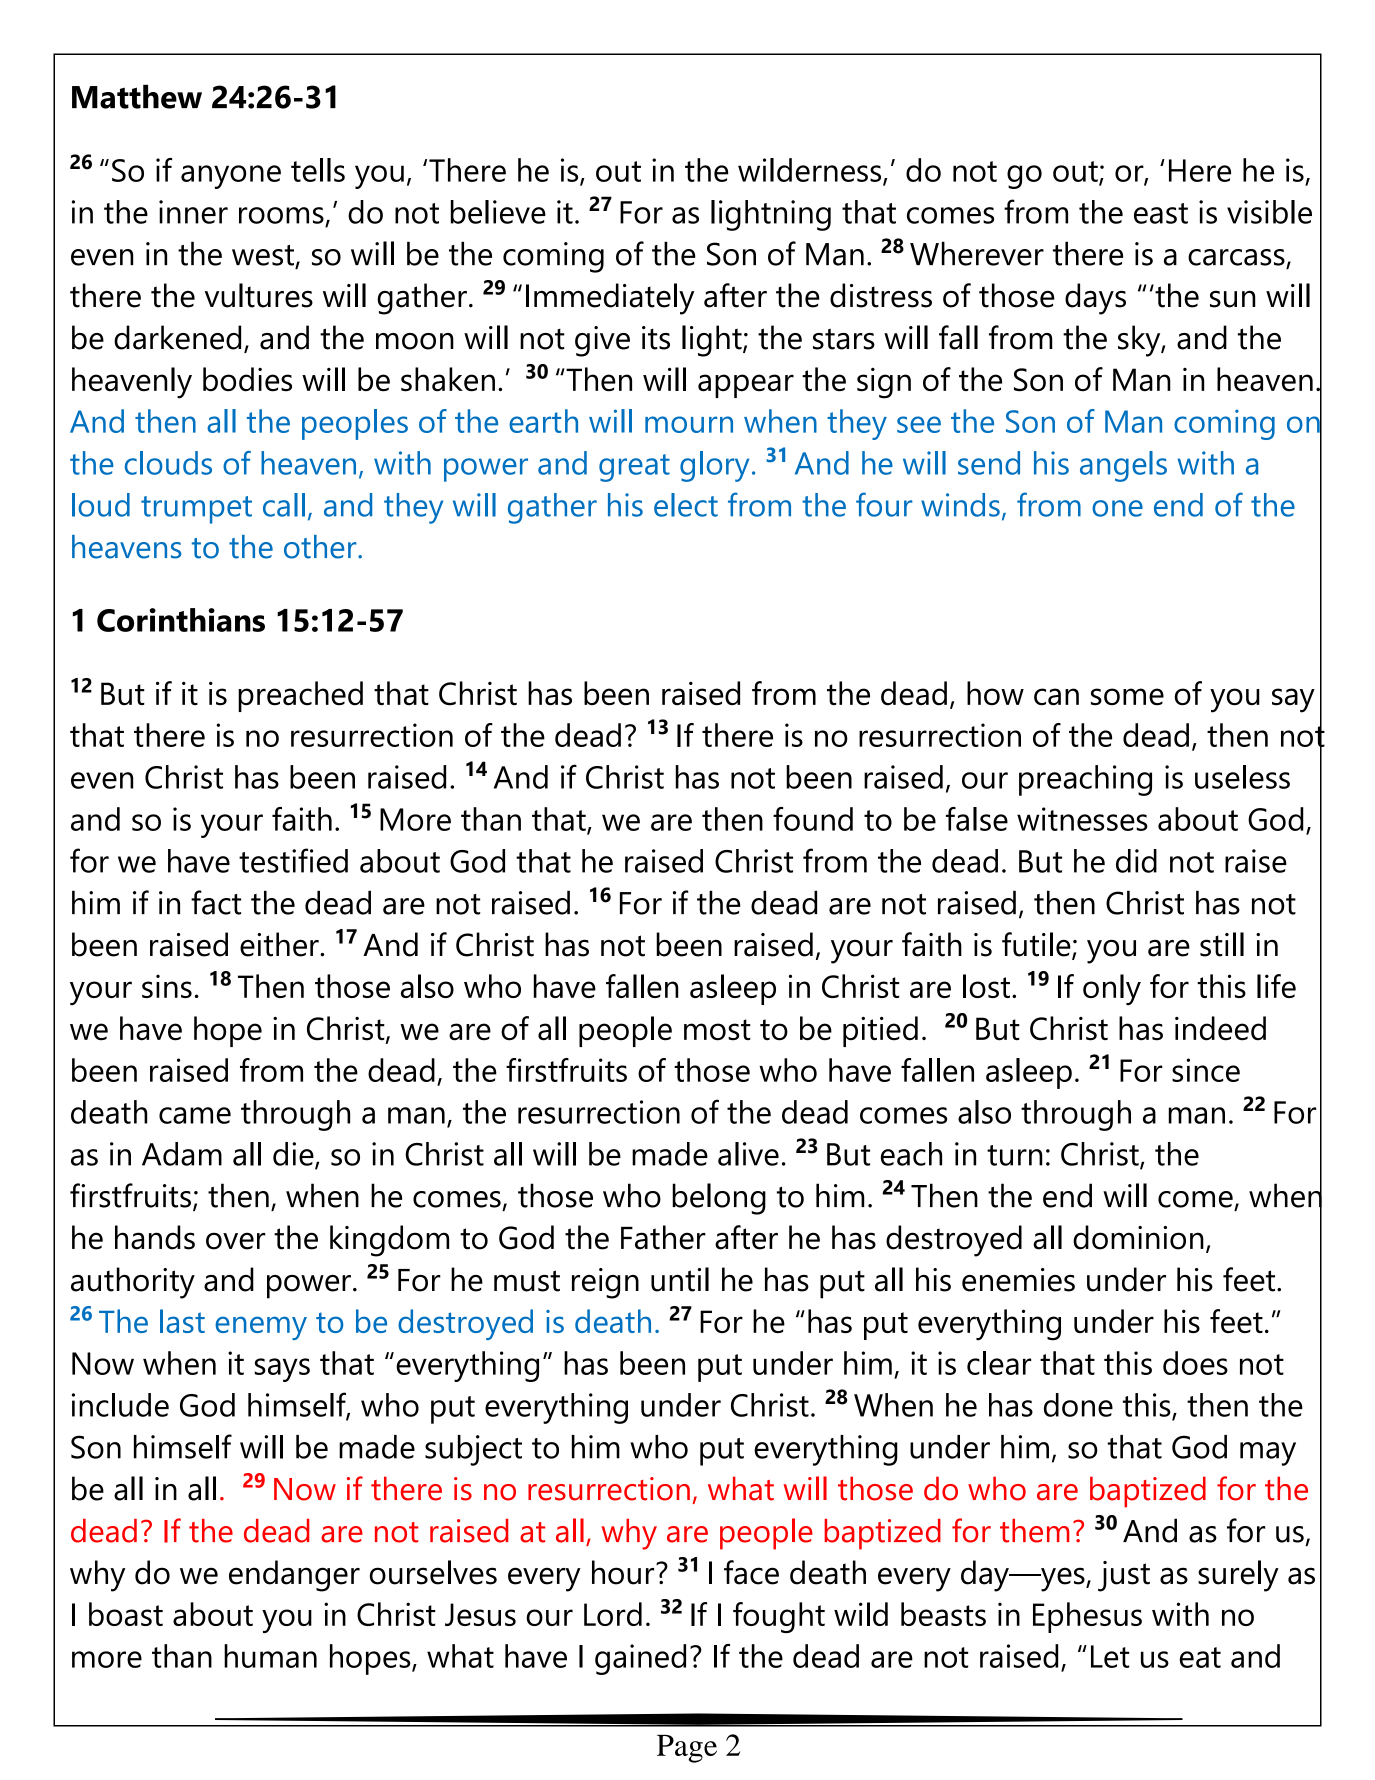  I want to click on elect, so click(686, 505).
